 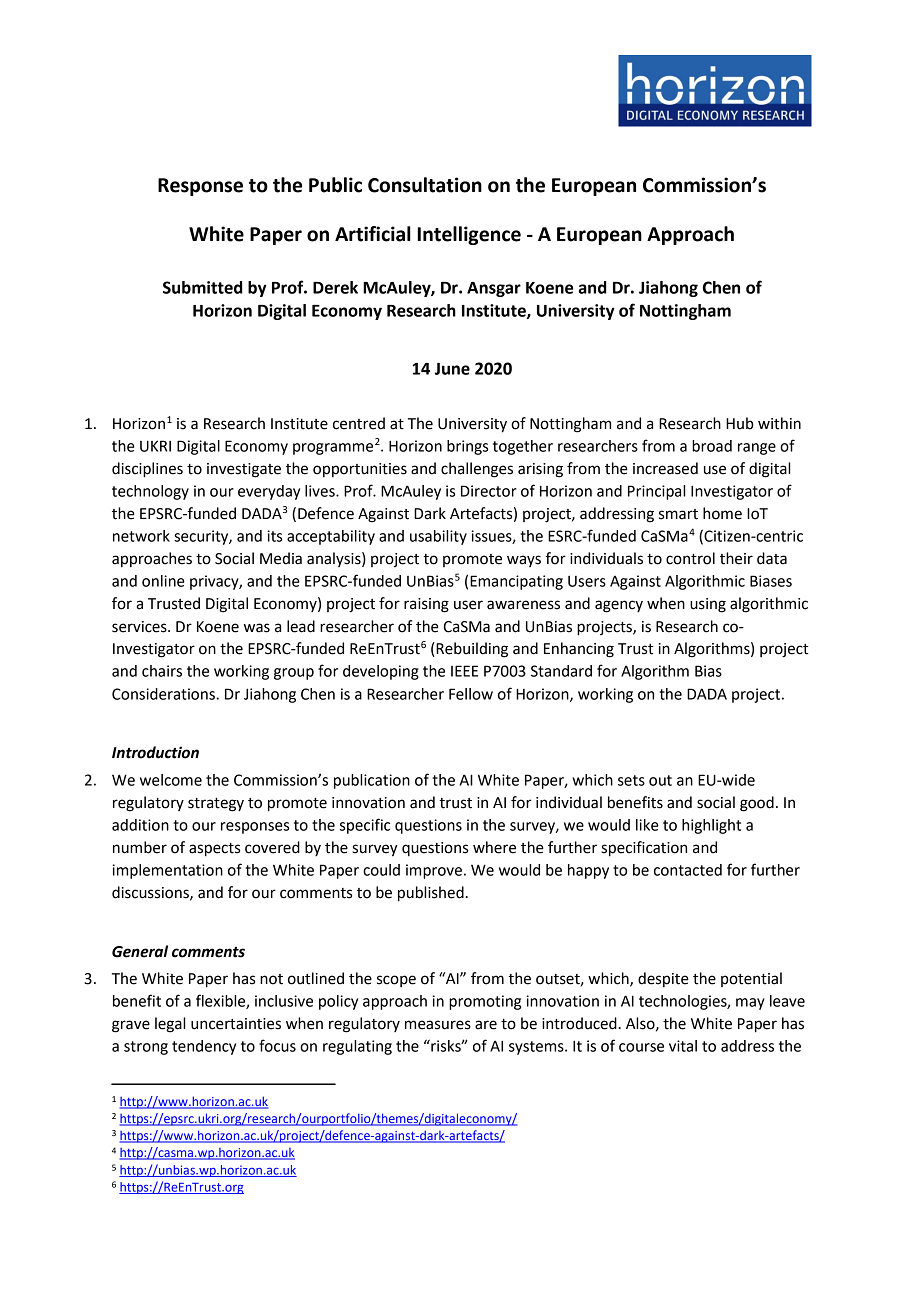 What do you see at coordinates (244, 470) in the screenshot?
I see `investigate` at bounding box center [244, 470].
